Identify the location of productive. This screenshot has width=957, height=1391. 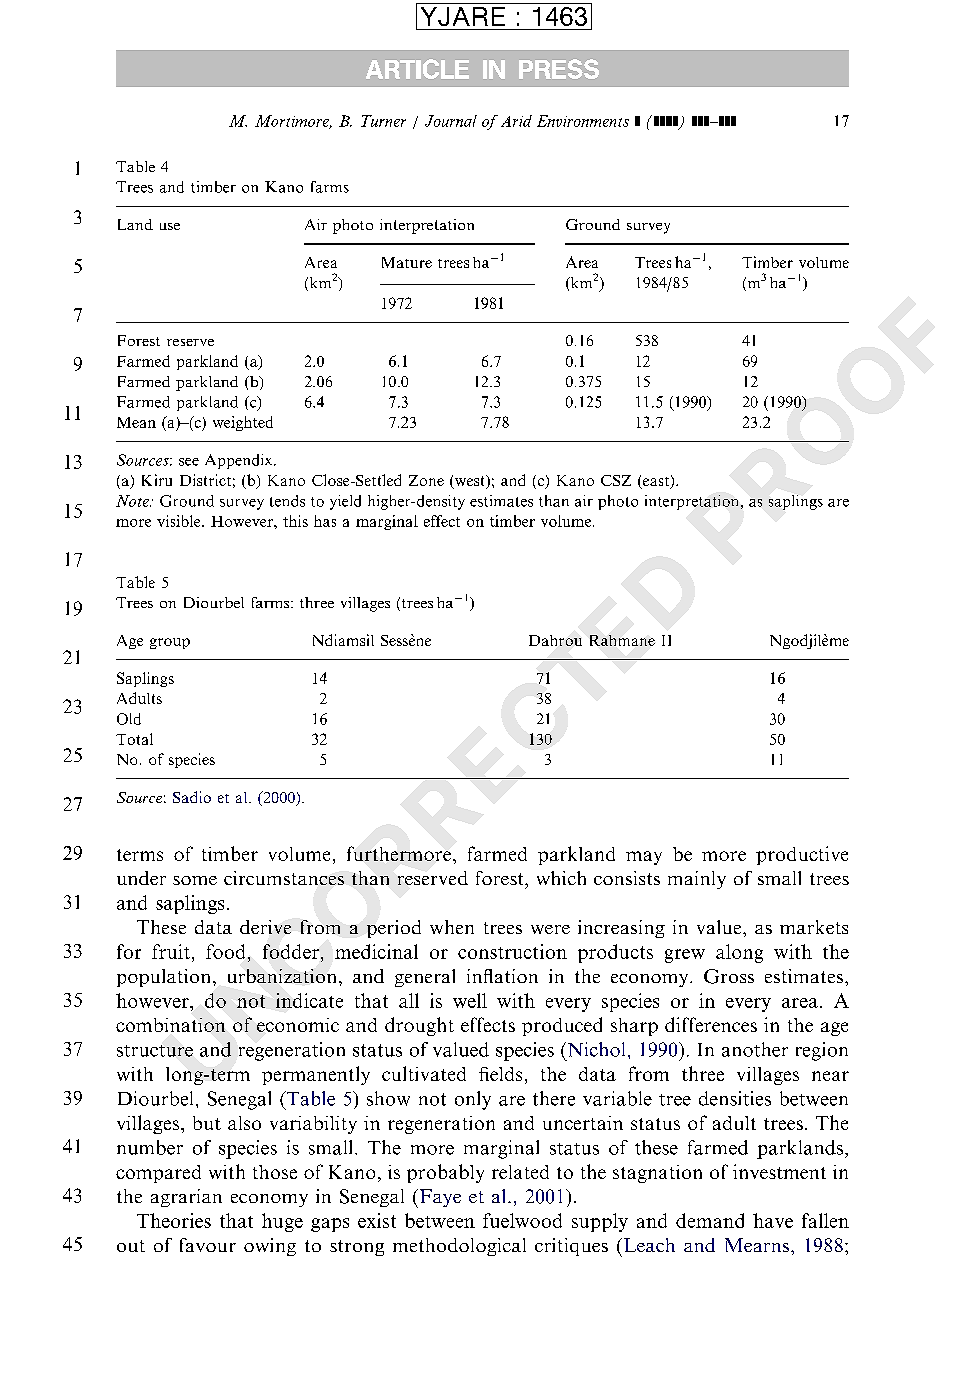
(802, 855).
